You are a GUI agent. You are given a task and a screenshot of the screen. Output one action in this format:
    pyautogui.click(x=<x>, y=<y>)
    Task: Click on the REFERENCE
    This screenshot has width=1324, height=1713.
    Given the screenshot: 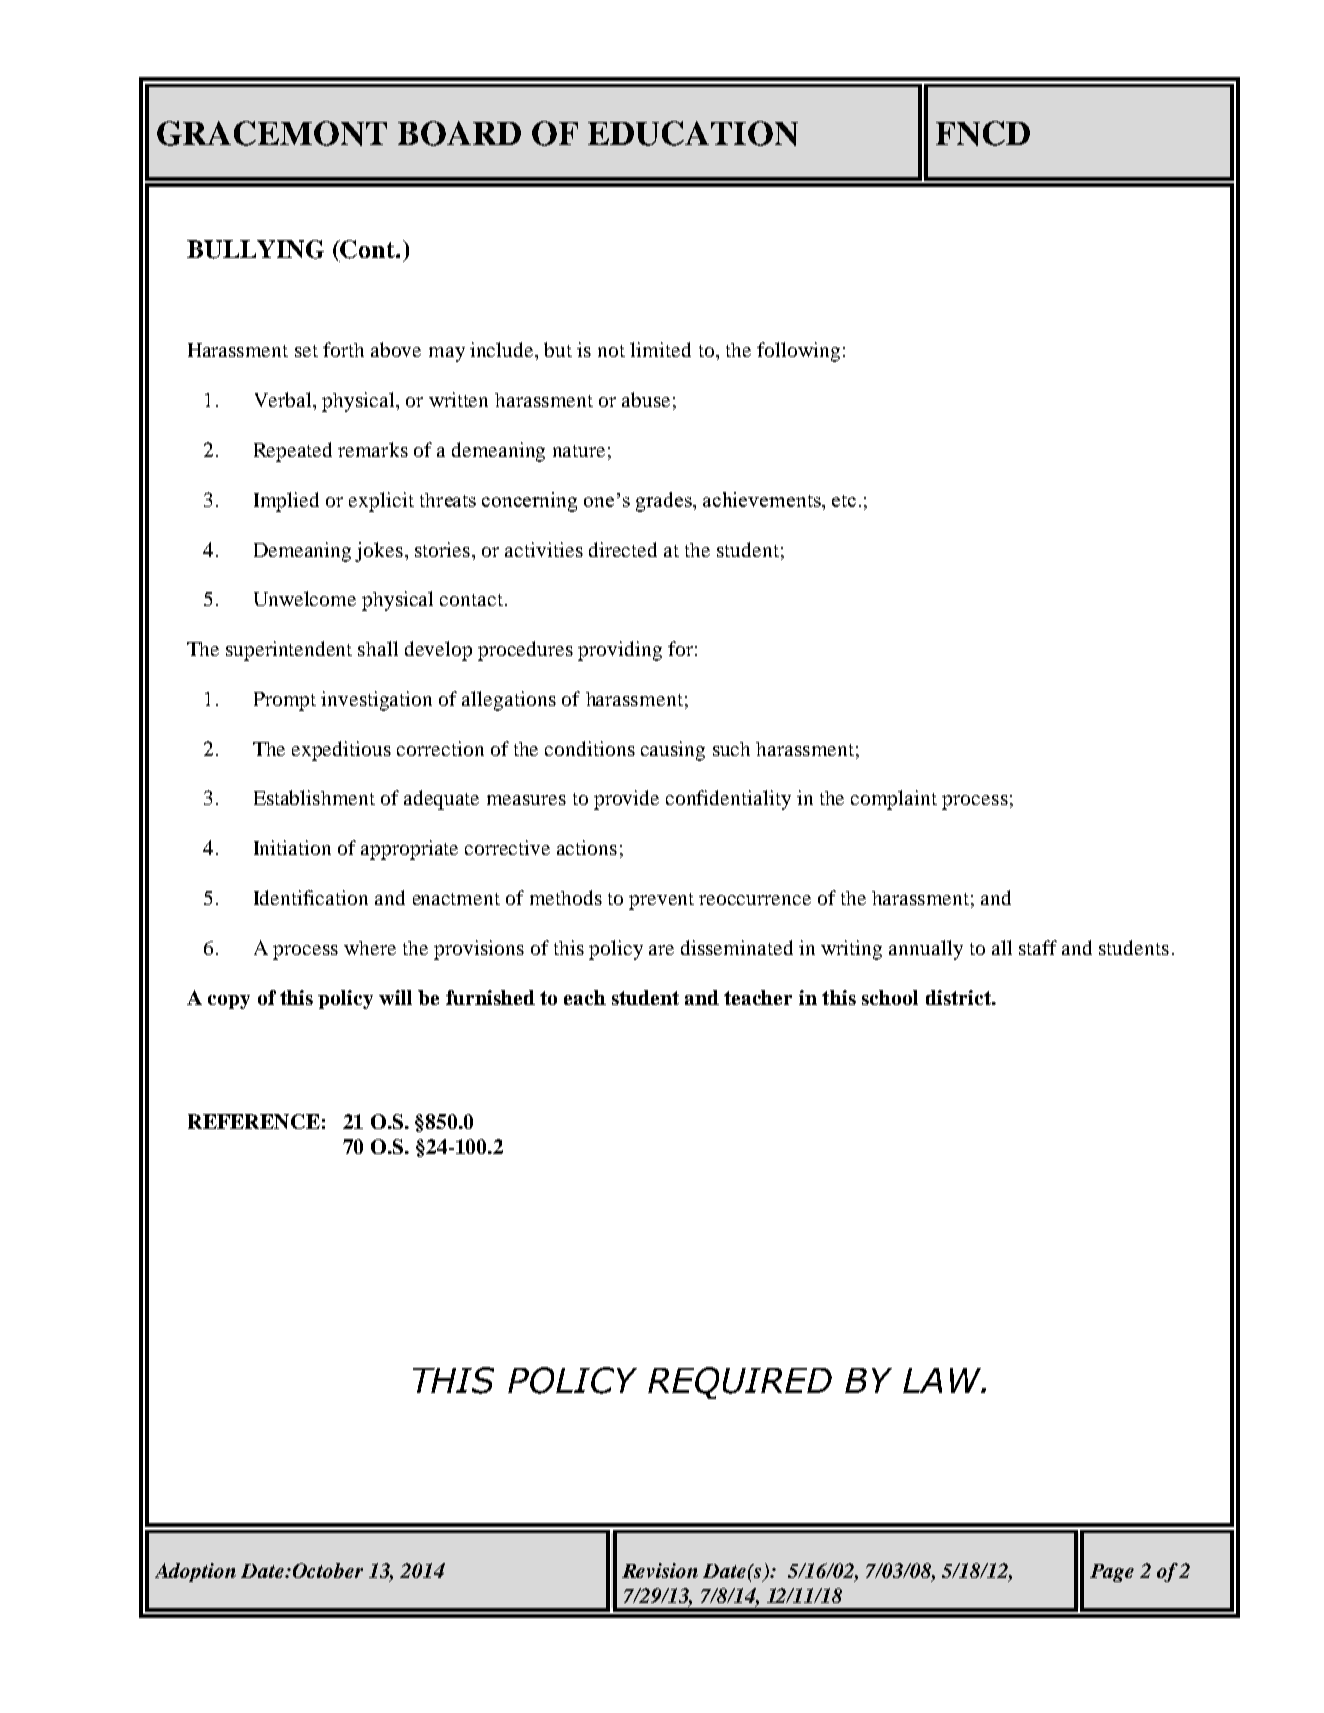 What is the action you would take?
    pyautogui.click(x=254, y=1121)
